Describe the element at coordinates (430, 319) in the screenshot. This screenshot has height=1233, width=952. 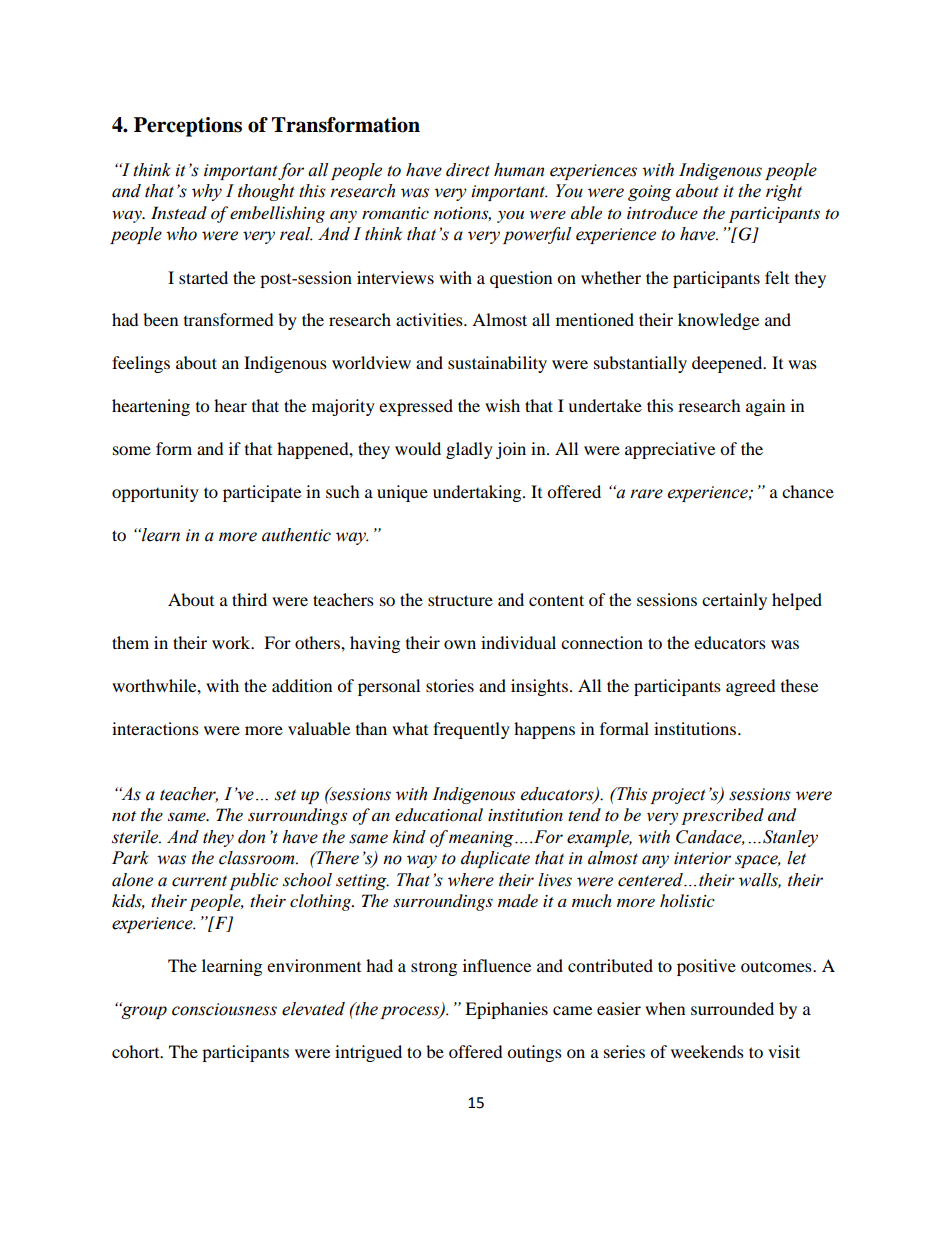
I see `activities` at that location.
